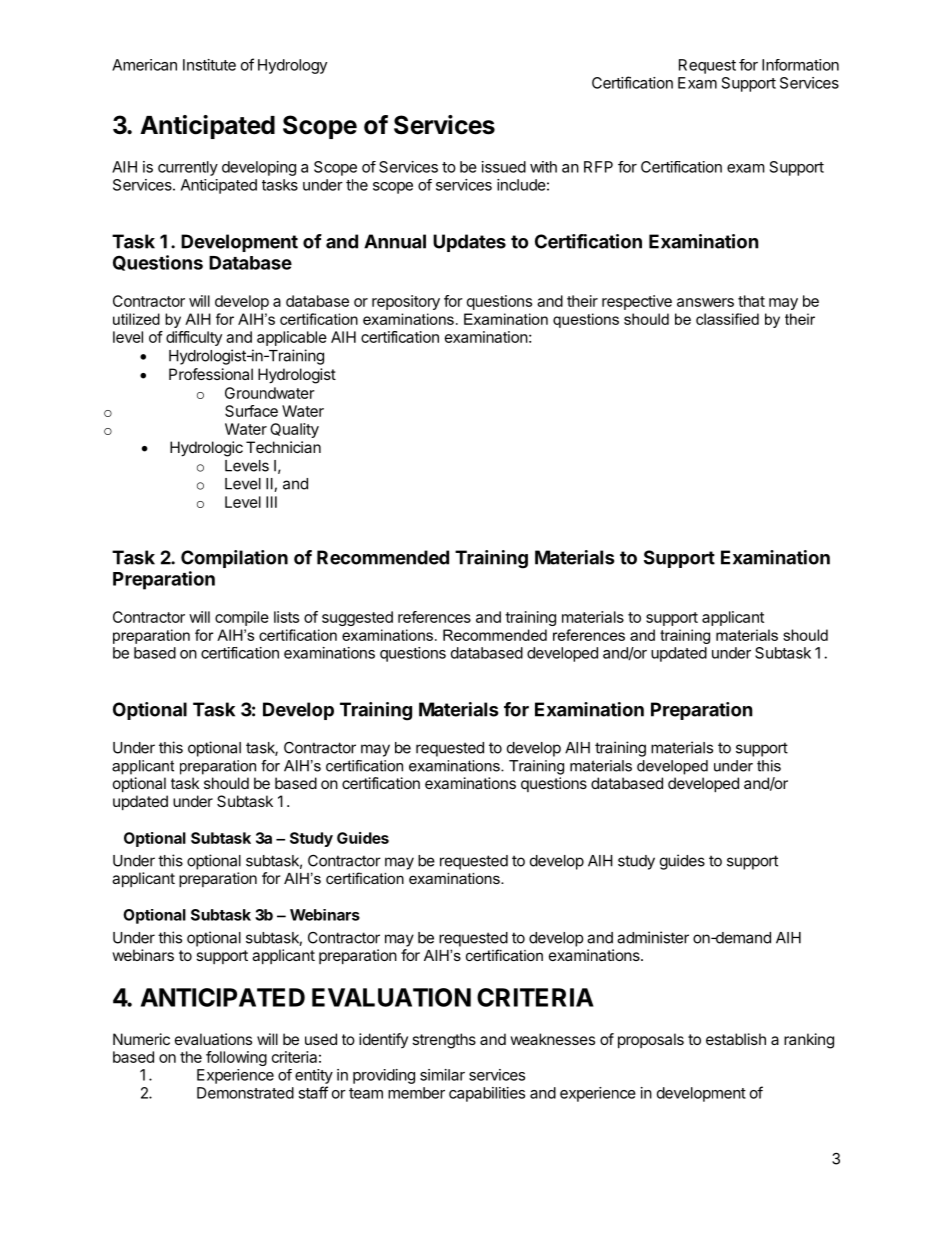 The image size is (952, 1233). I want to click on Information, so click(800, 65).
